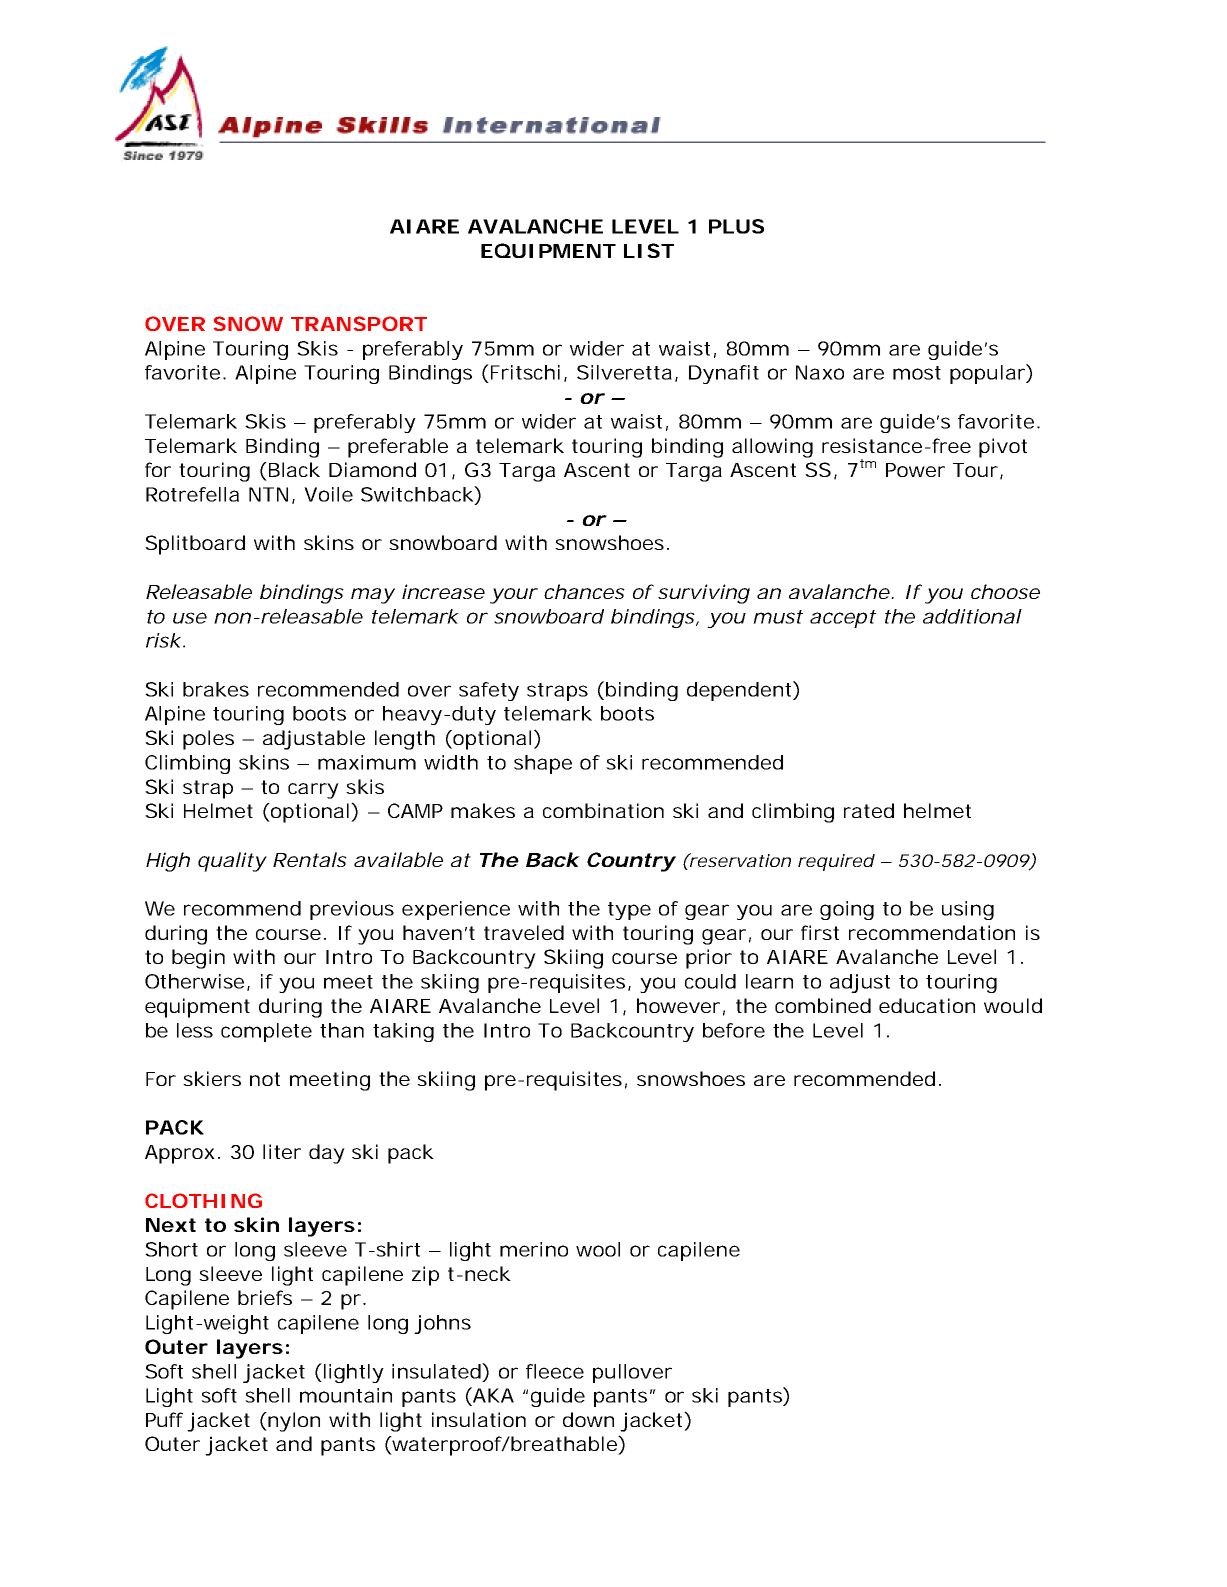 The width and height of the page is (1227, 1587). Describe the element at coordinates (268, 494) in the page. I see `NTN` at that location.
